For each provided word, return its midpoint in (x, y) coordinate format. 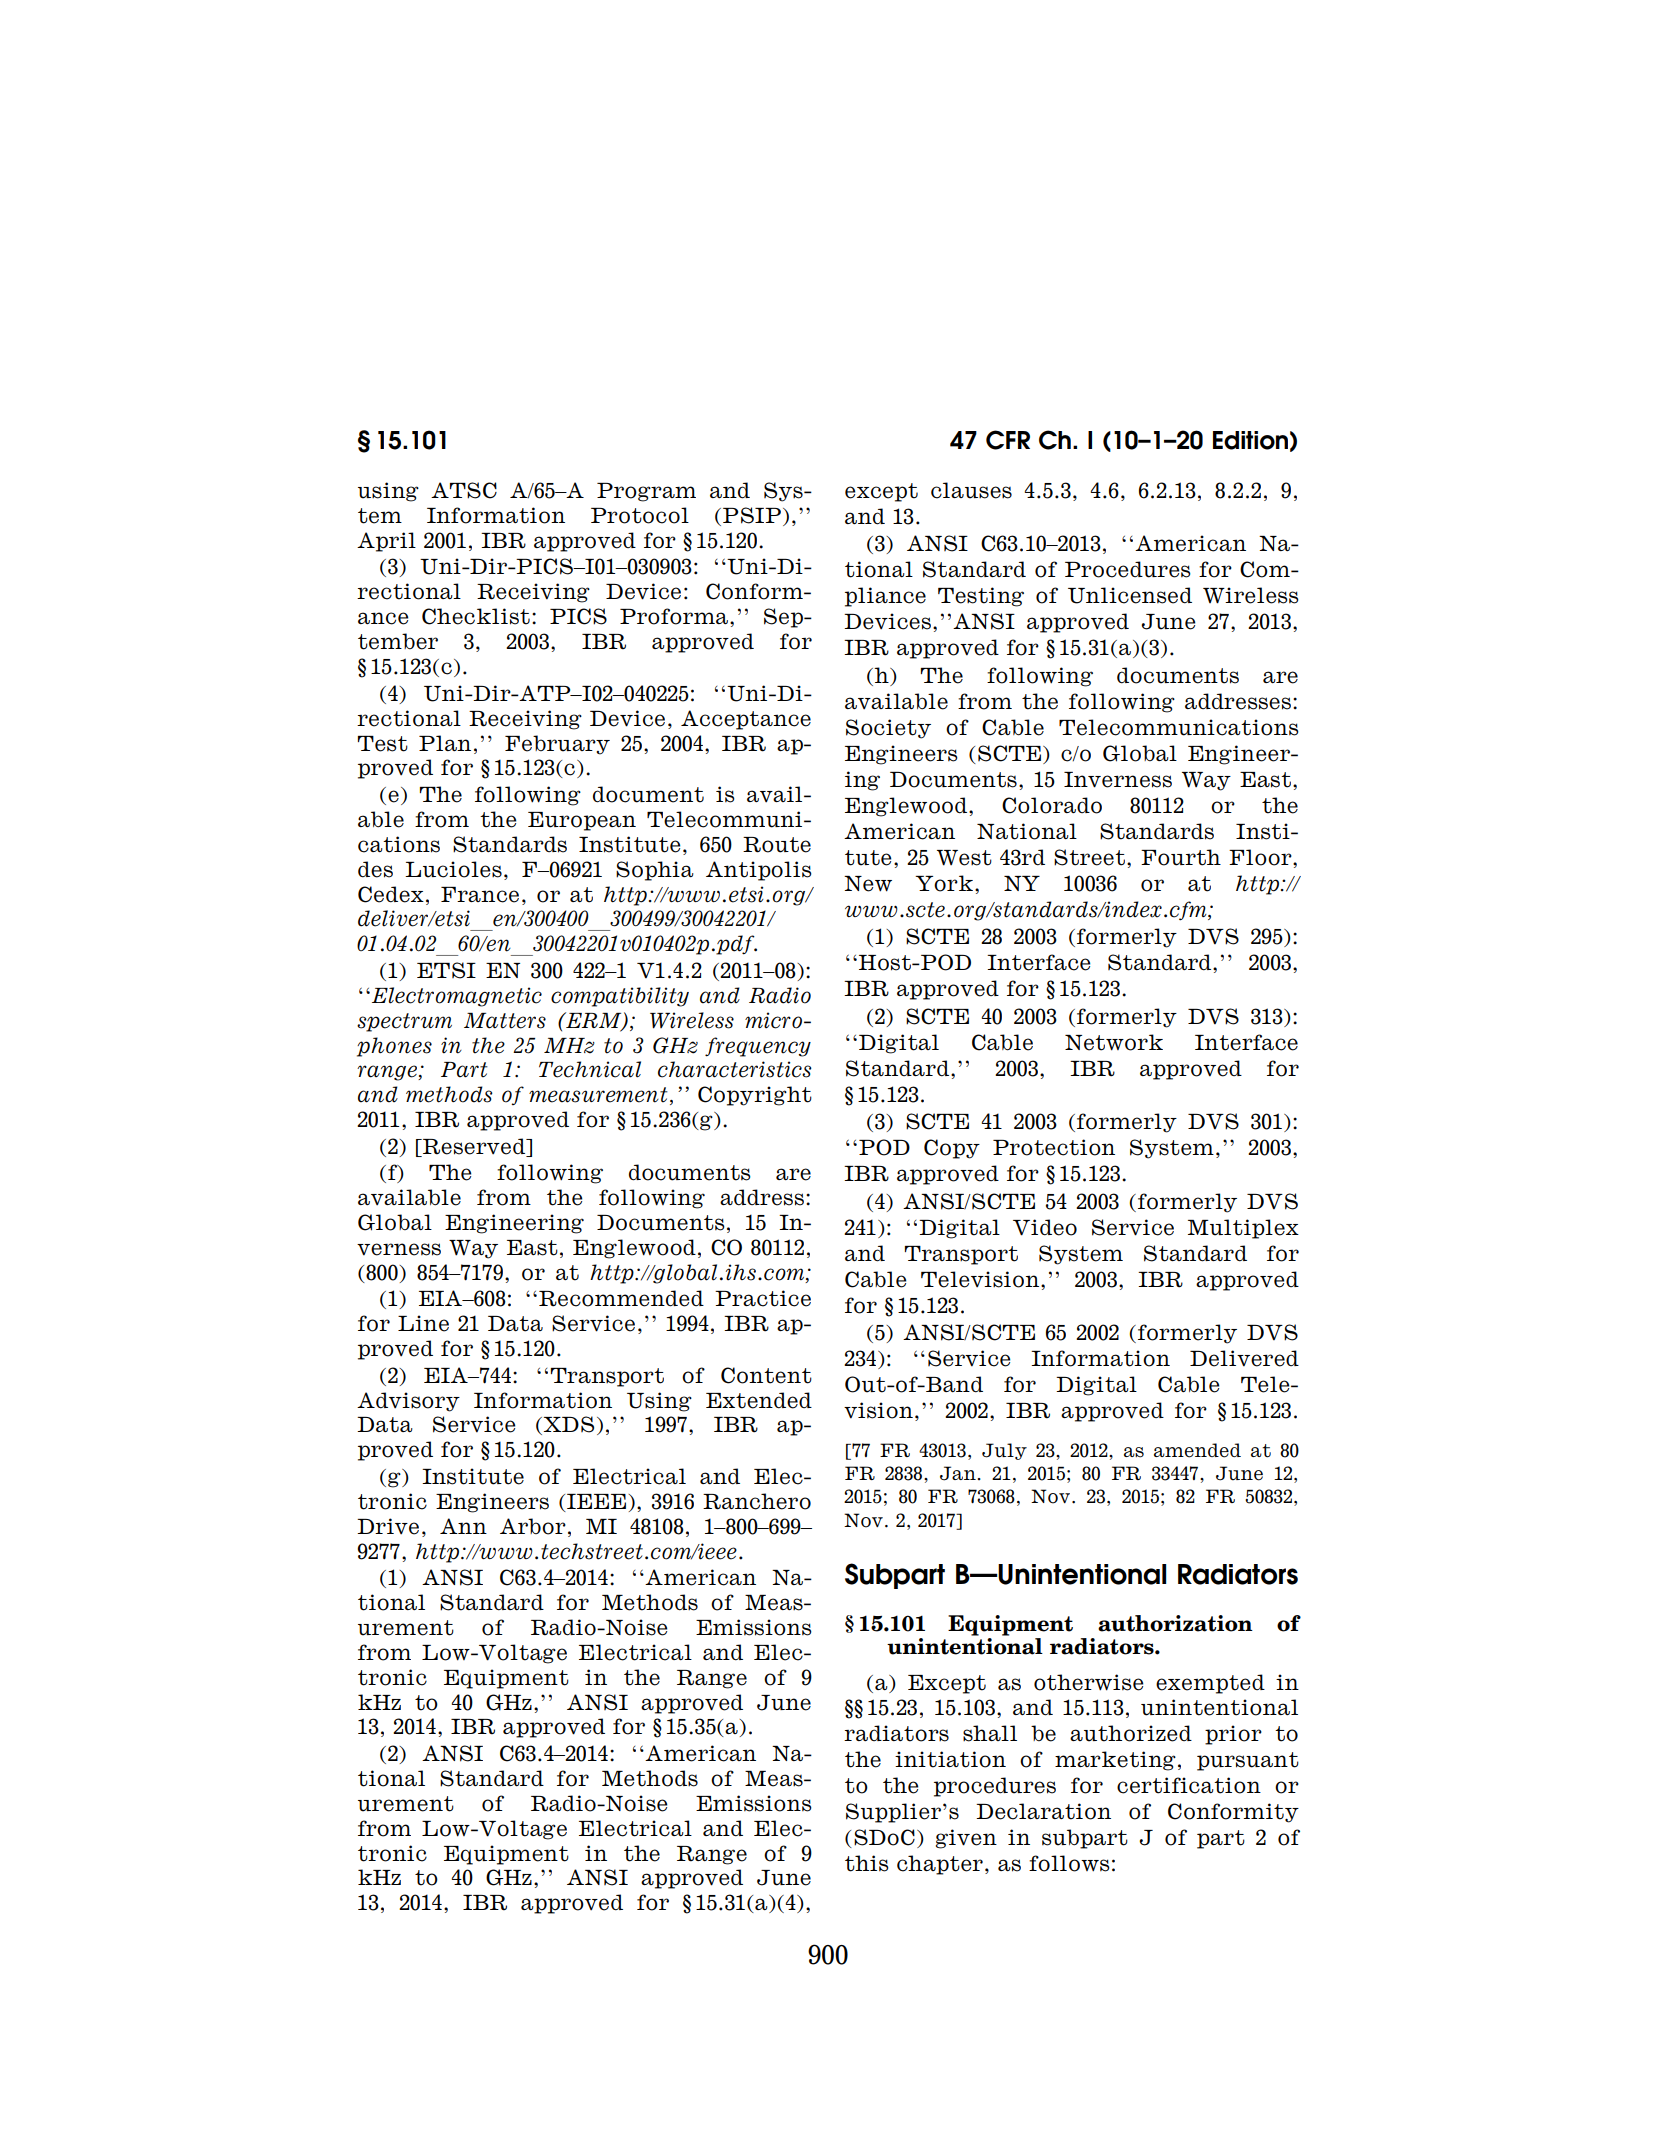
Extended (759, 1400)
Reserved (474, 1147)
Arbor (533, 1526)
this (867, 1863)
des (375, 869)
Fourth (1181, 857)
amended (1197, 1450)
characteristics (735, 1069)
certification (1189, 1785)
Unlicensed (1130, 595)
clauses (971, 490)
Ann (463, 1526)
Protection (1054, 1147)
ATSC (464, 490)
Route (777, 845)
